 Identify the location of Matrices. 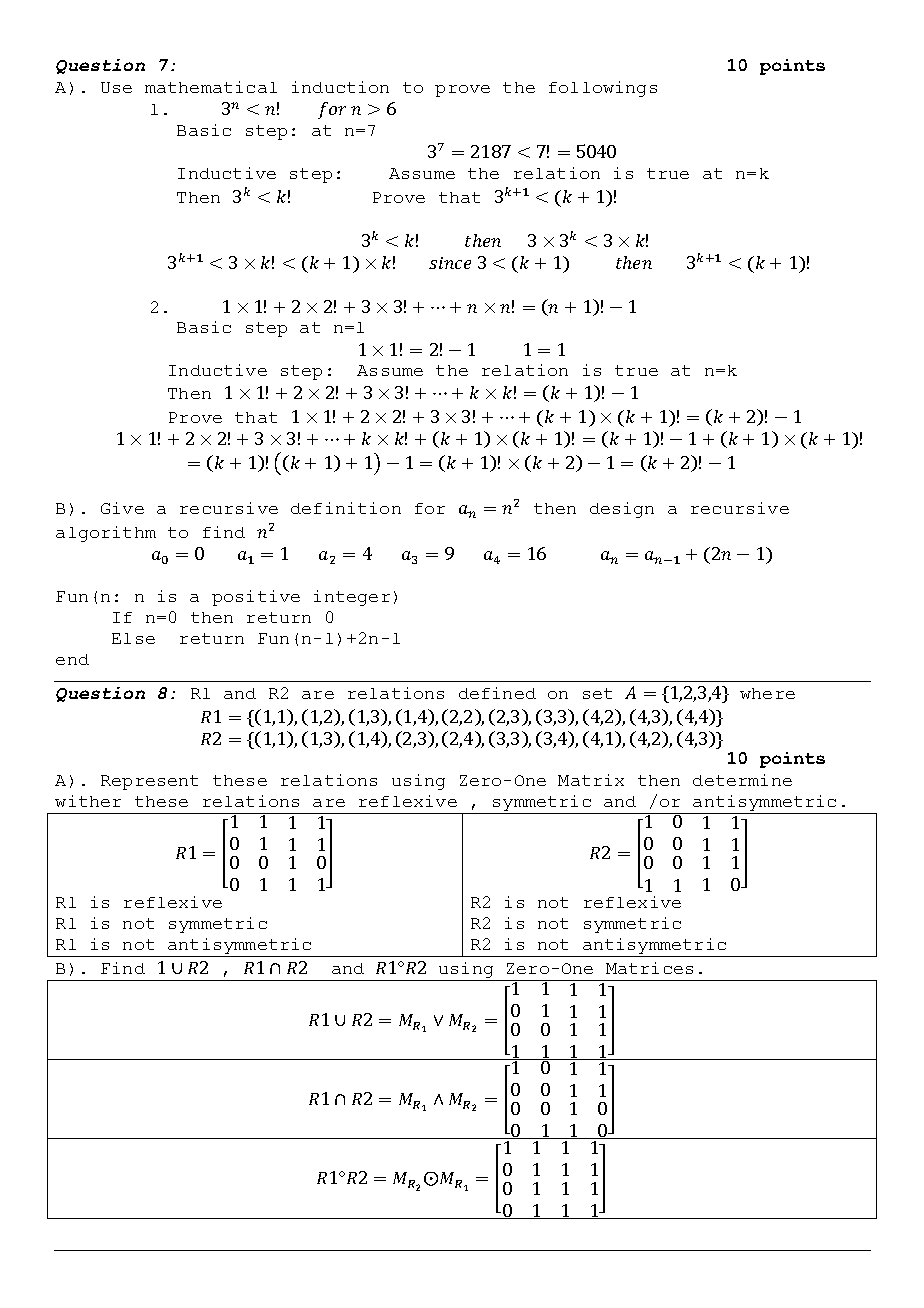
(649, 968).
